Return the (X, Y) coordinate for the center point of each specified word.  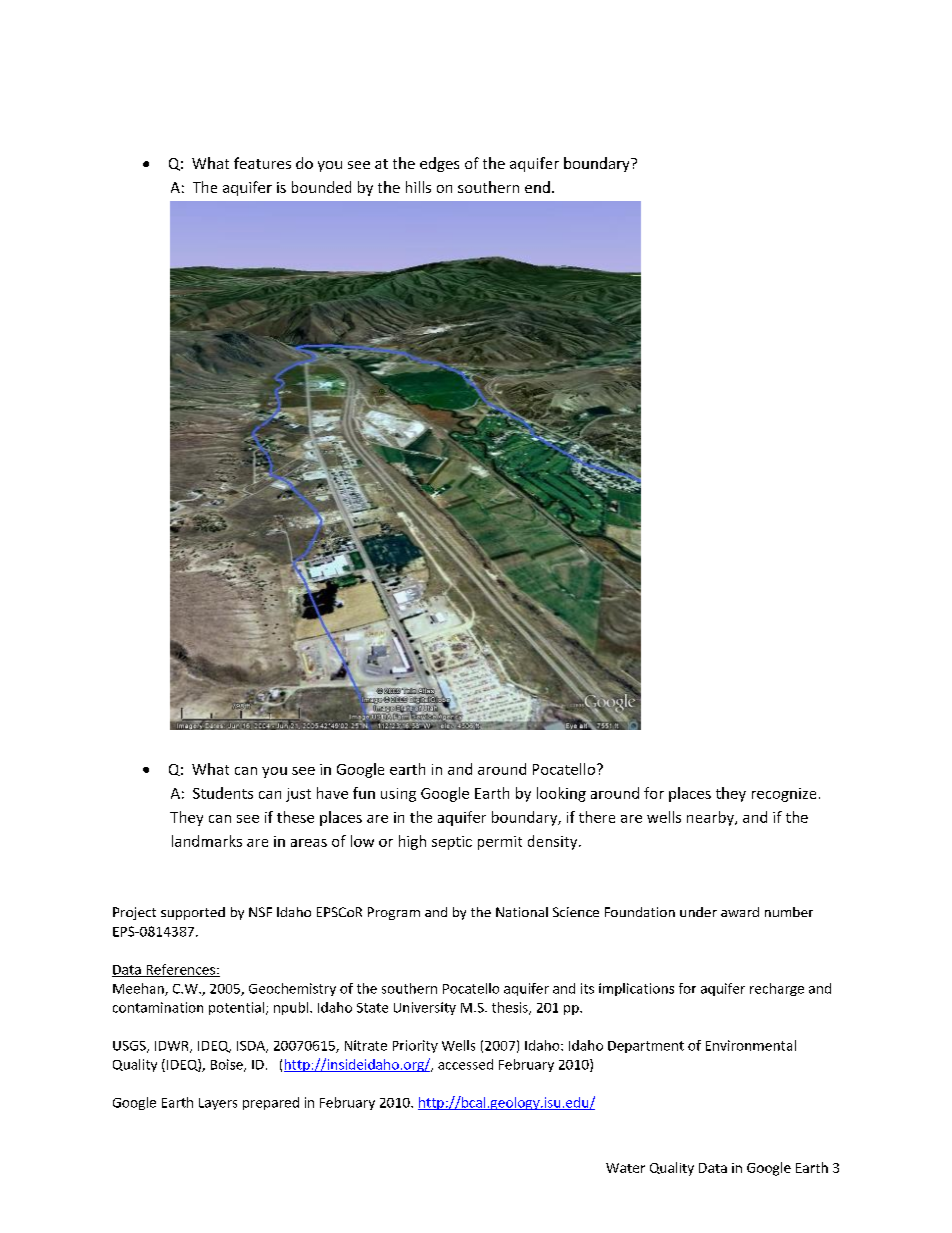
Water (625, 1168)
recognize (784, 795)
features (262, 163)
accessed (465, 1064)
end (537, 187)
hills (418, 187)
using (398, 795)
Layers (218, 1104)
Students (223, 793)
